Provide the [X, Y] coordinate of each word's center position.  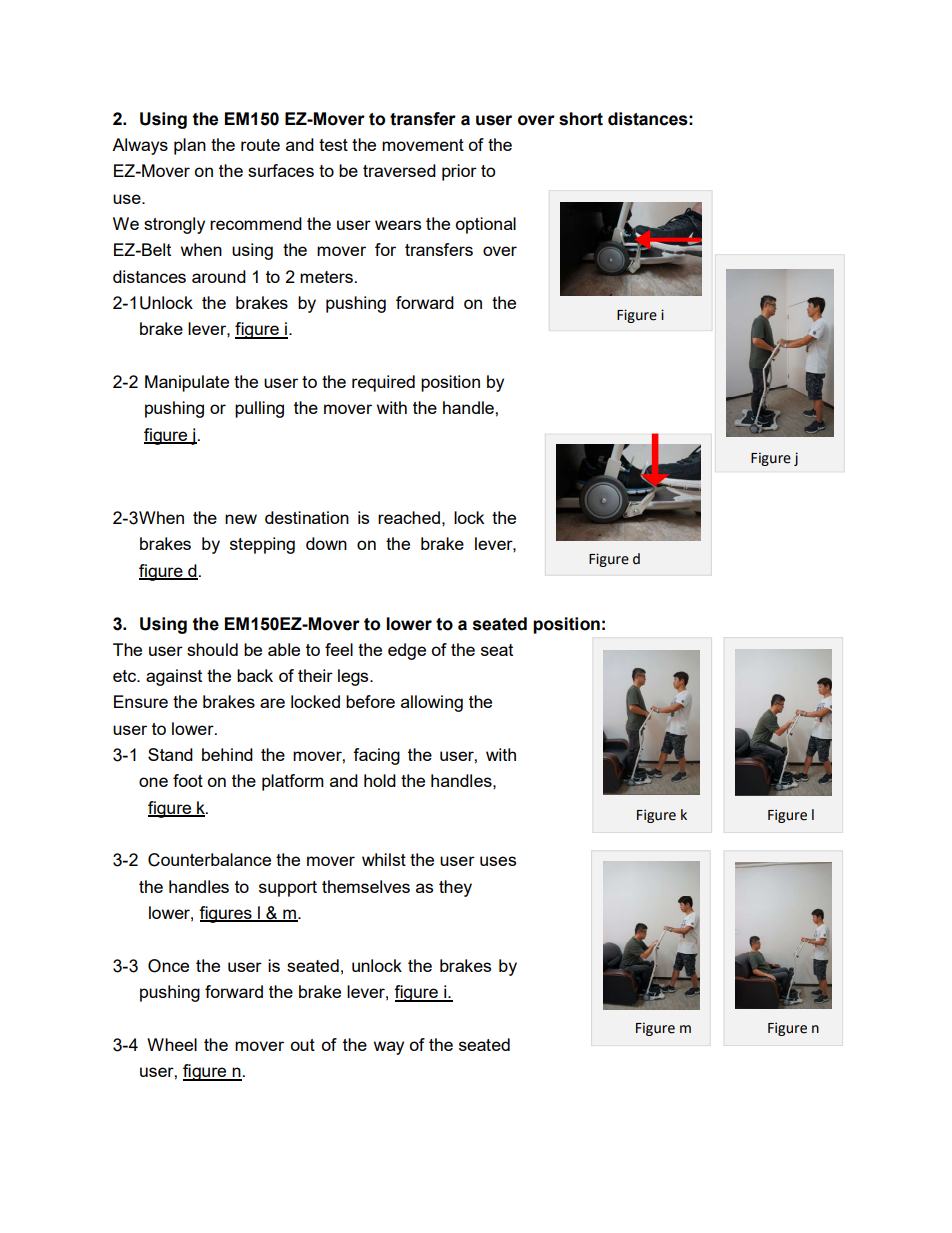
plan [190, 146]
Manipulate [187, 383]
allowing [432, 703]
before [370, 701]
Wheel [172, 1044]
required [383, 383]
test [333, 145]
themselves [366, 886]
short [581, 119]
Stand [170, 754]
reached [409, 517]
